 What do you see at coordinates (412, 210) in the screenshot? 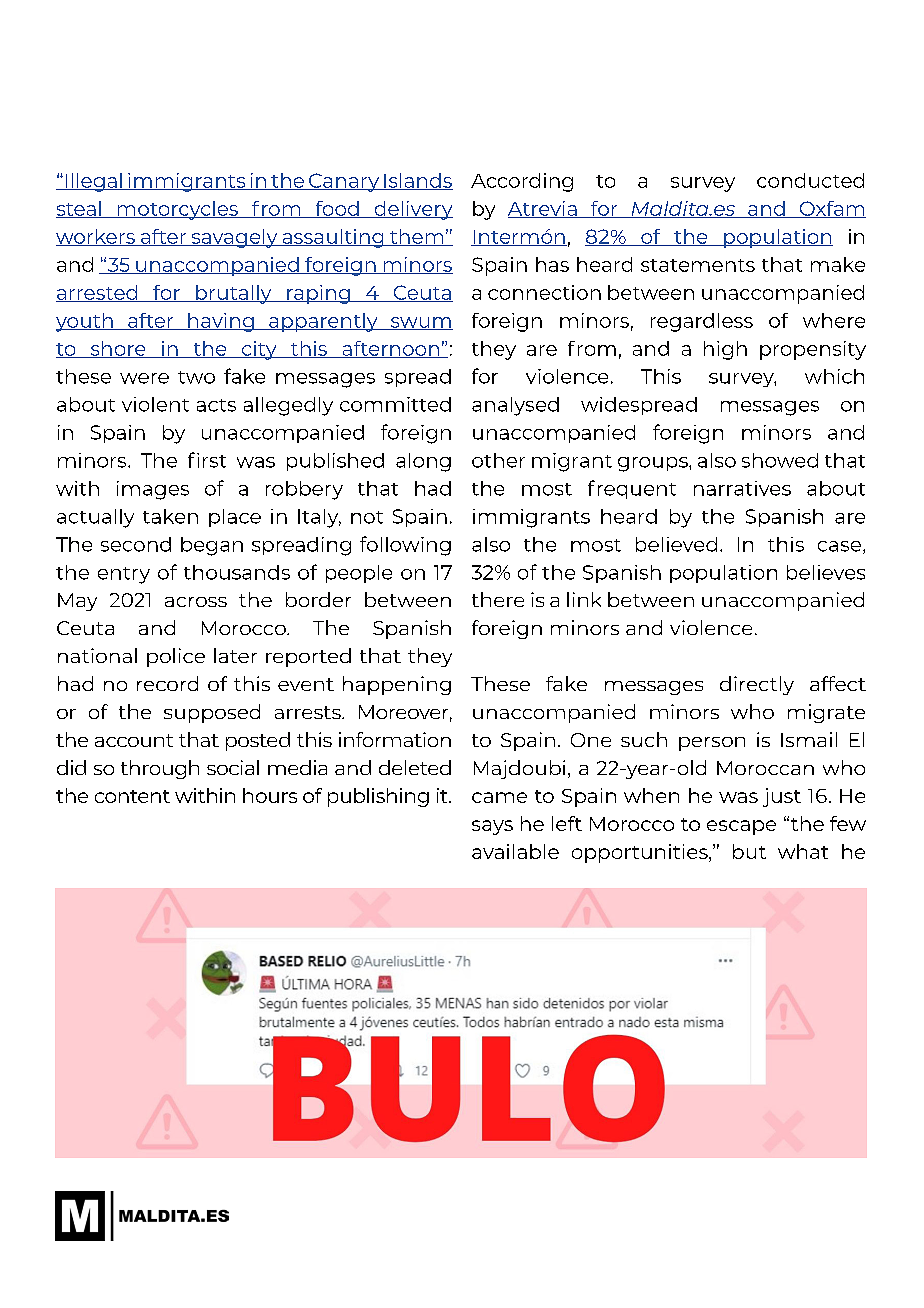
I see `delivery` at bounding box center [412, 210].
